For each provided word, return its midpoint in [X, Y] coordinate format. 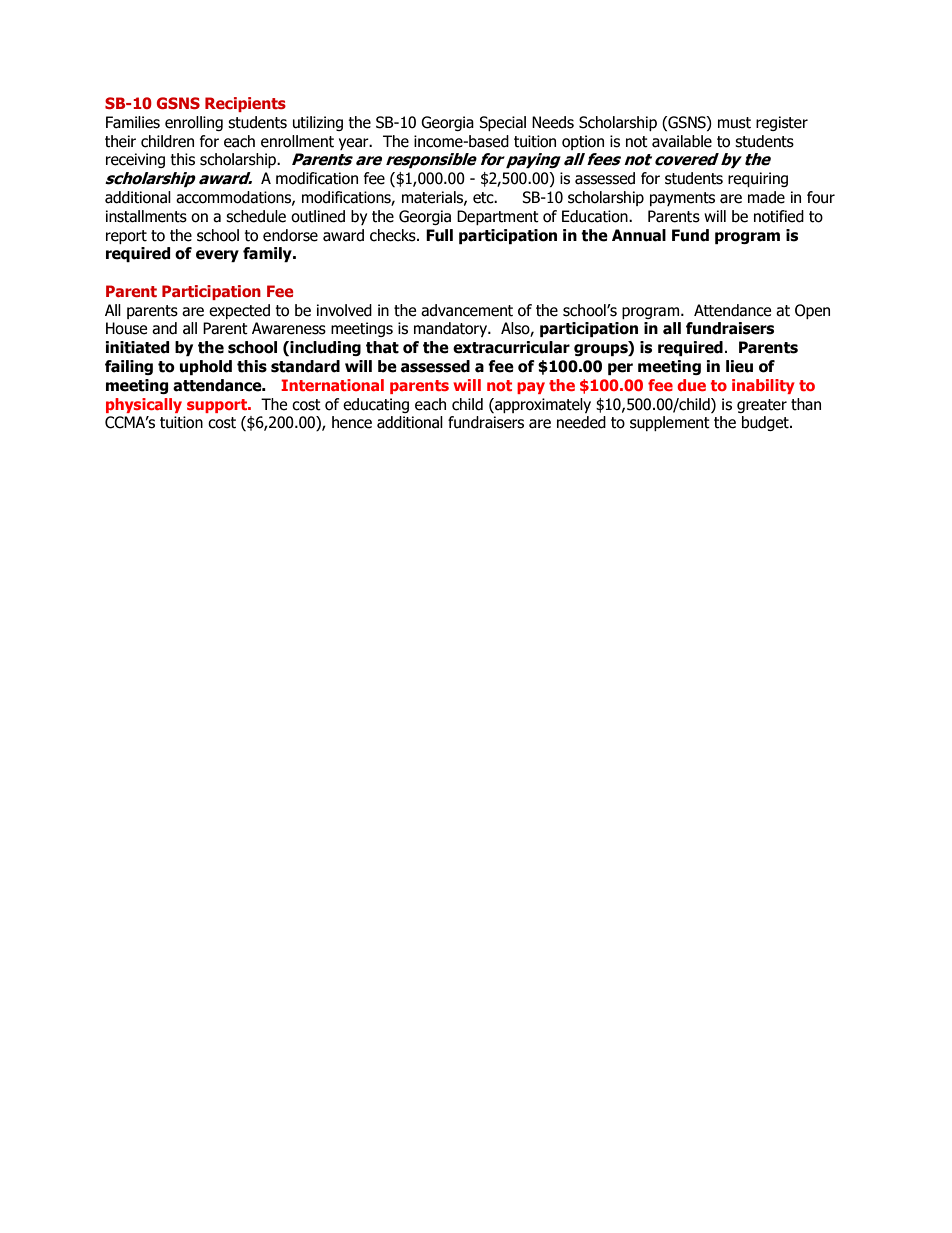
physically [144, 405]
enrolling [194, 123]
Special [502, 123]
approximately [542, 405]
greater [762, 406]
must [734, 123]
